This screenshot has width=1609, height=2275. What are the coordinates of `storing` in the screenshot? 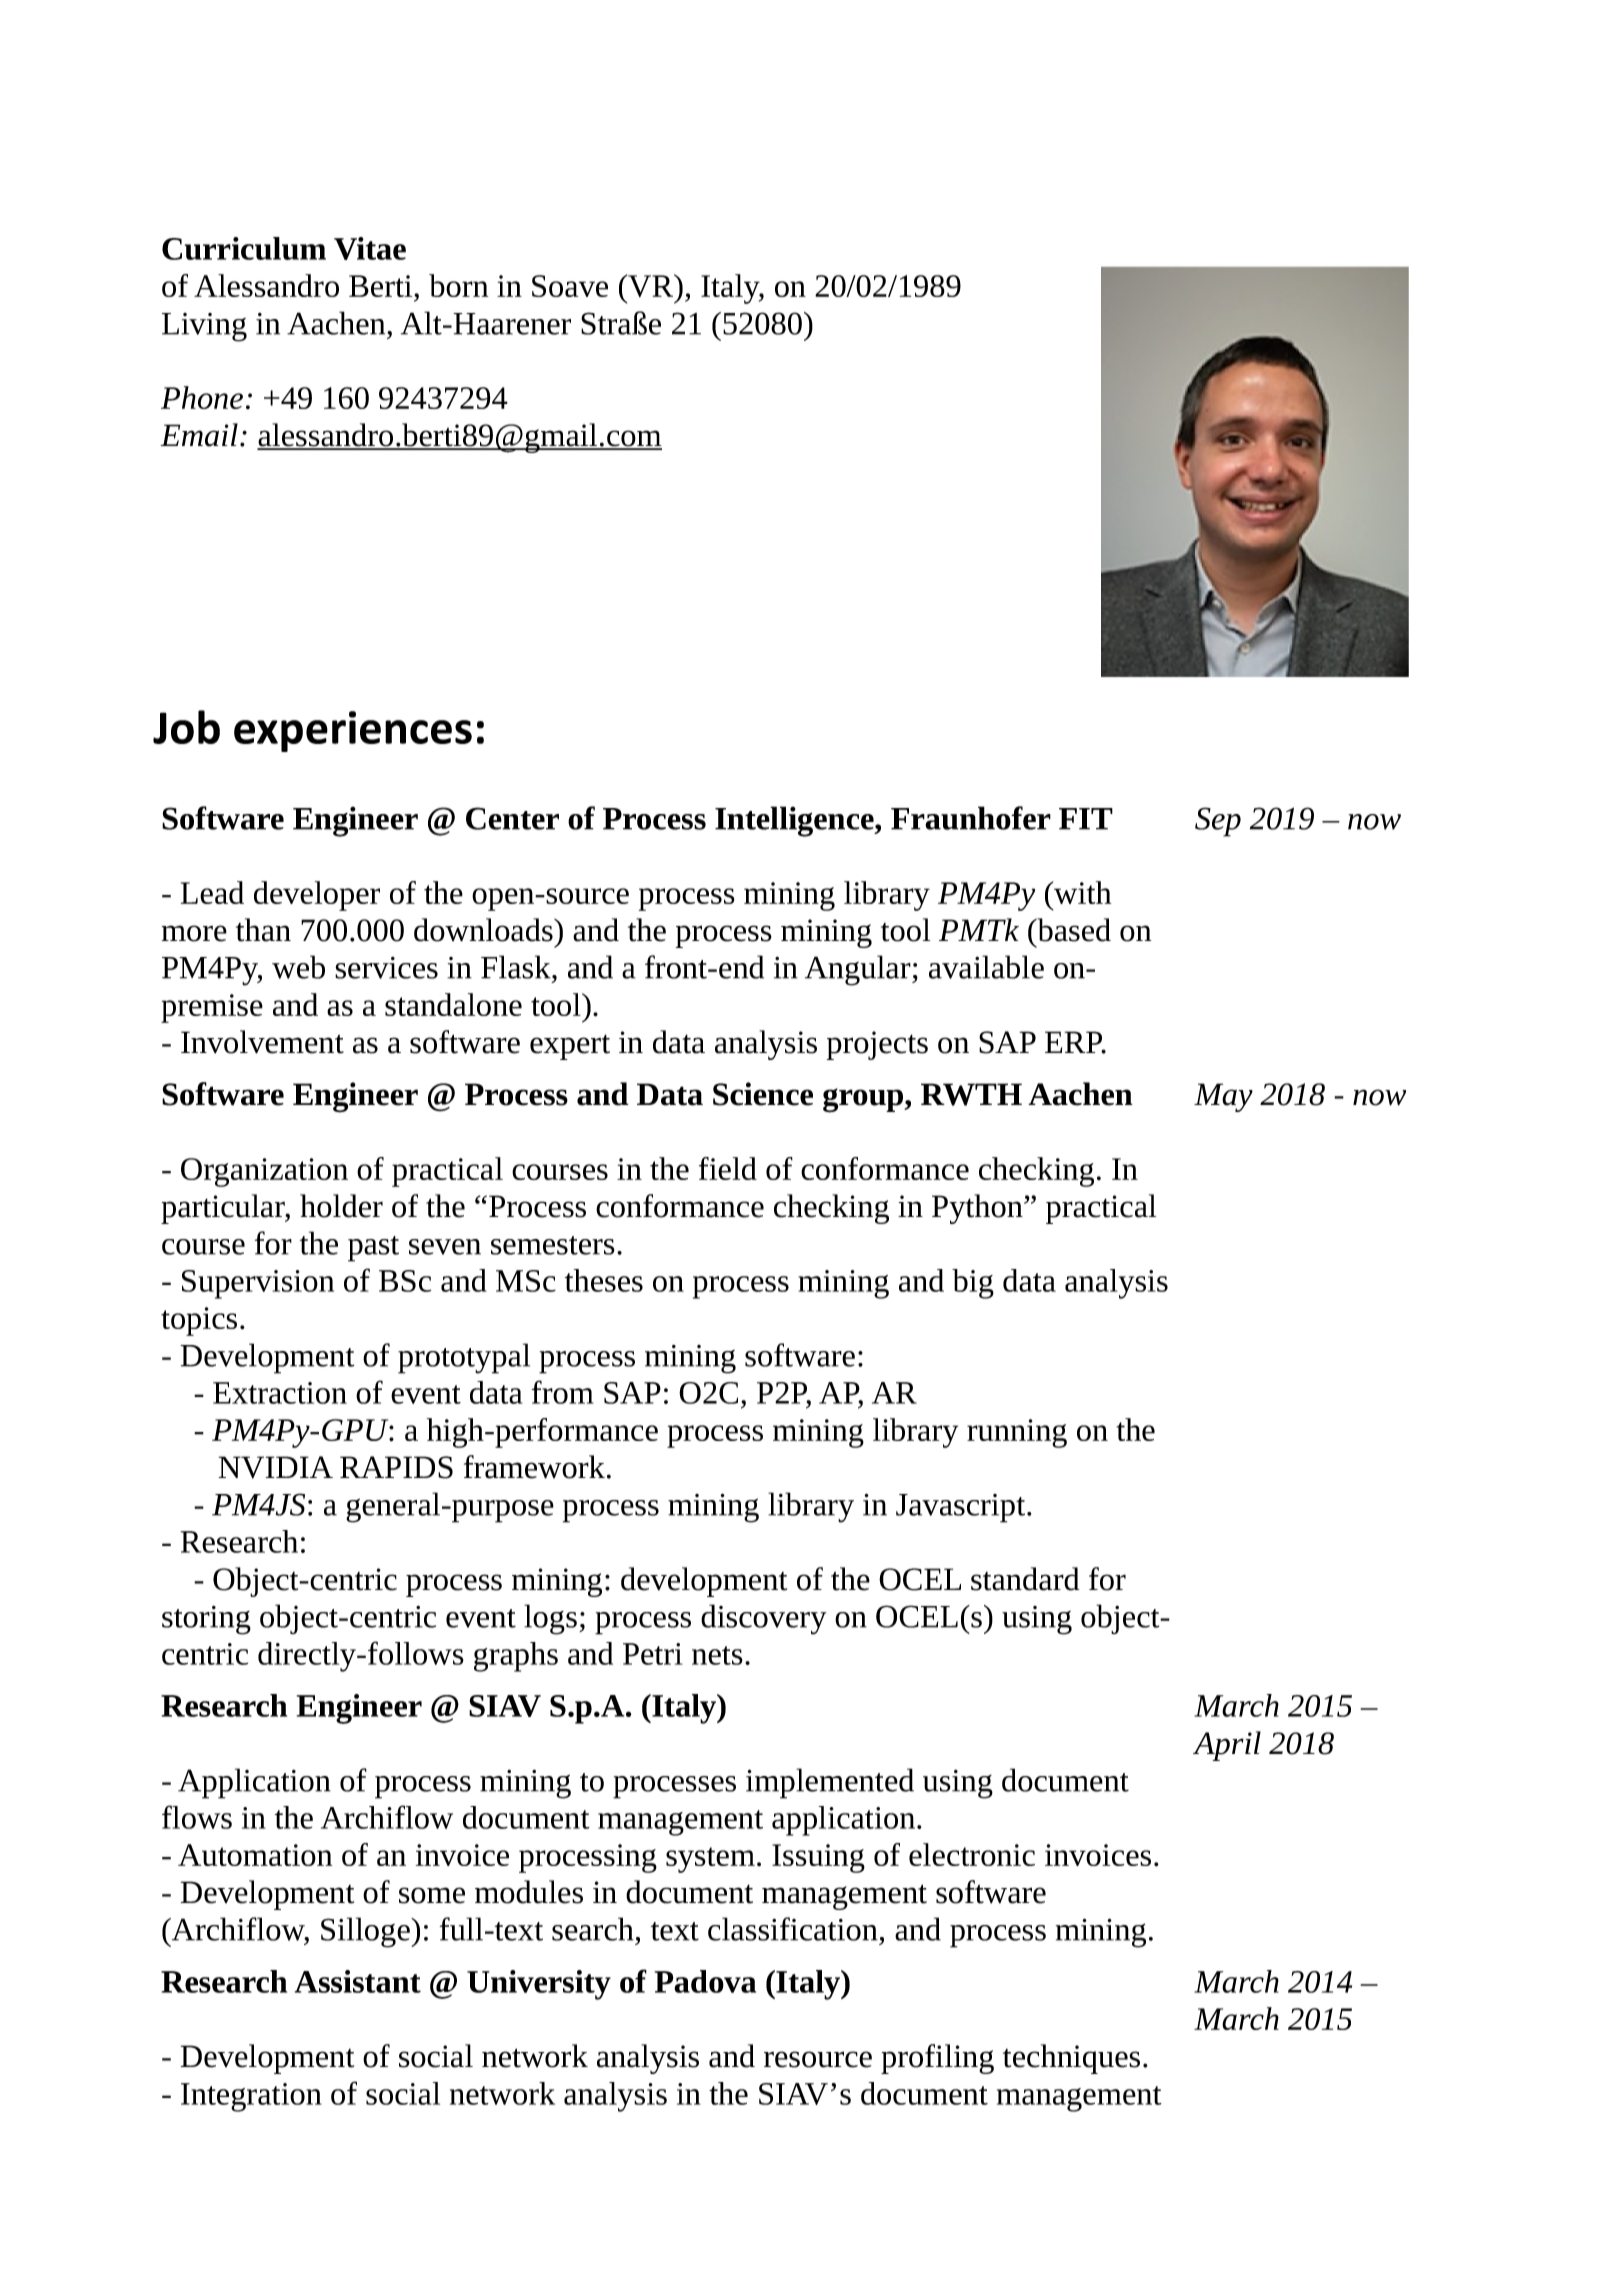 It's located at (206, 1620).
